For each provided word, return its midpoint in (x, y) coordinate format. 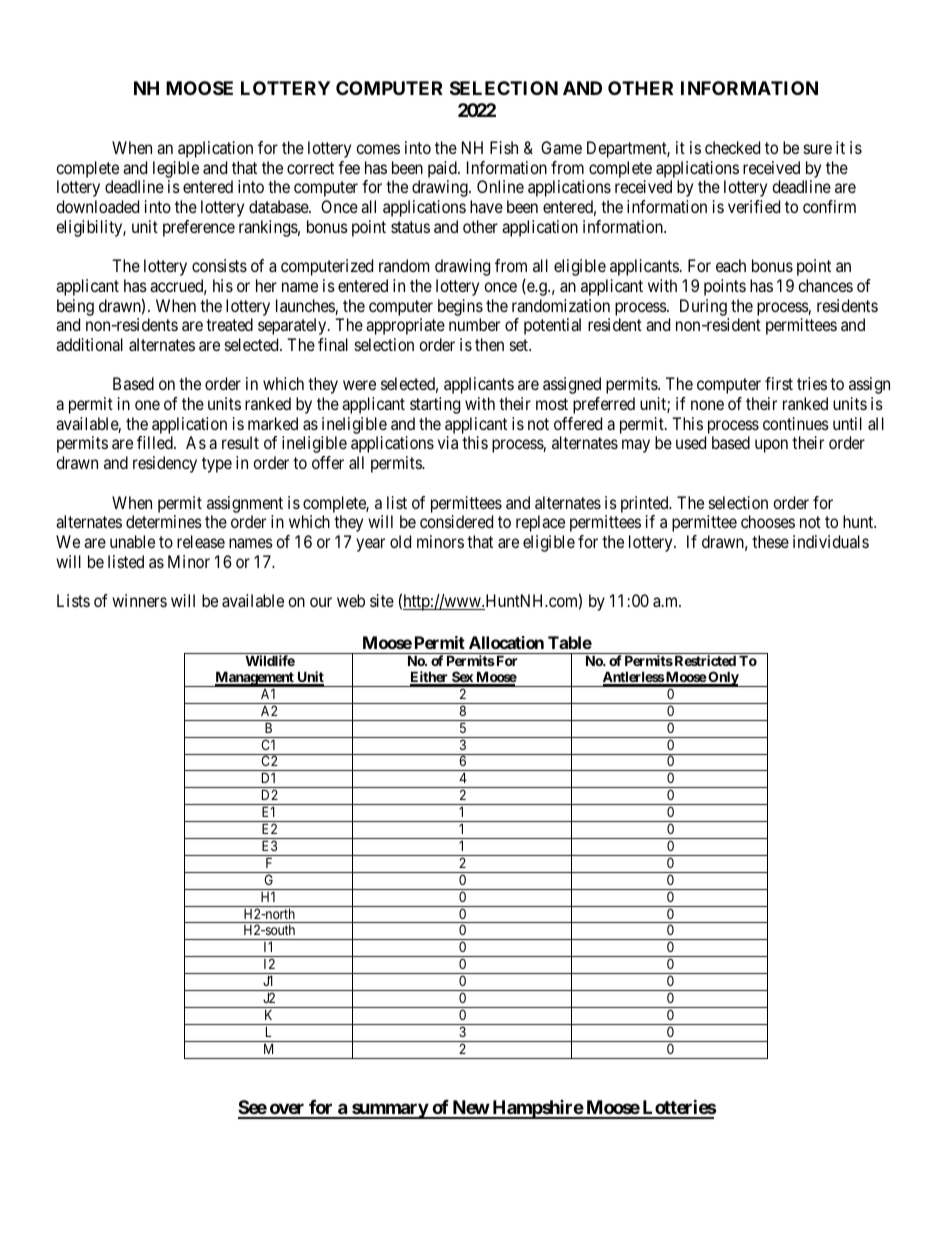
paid (443, 171)
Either (430, 678)
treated (229, 324)
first (779, 383)
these (770, 541)
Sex (462, 678)
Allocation (506, 642)
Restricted (704, 660)
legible (176, 171)
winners (139, 600)
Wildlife (270, 660)
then (489, 344)
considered (456, 521)
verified (754, 206)
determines (164, 521)
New (470, 1109)
